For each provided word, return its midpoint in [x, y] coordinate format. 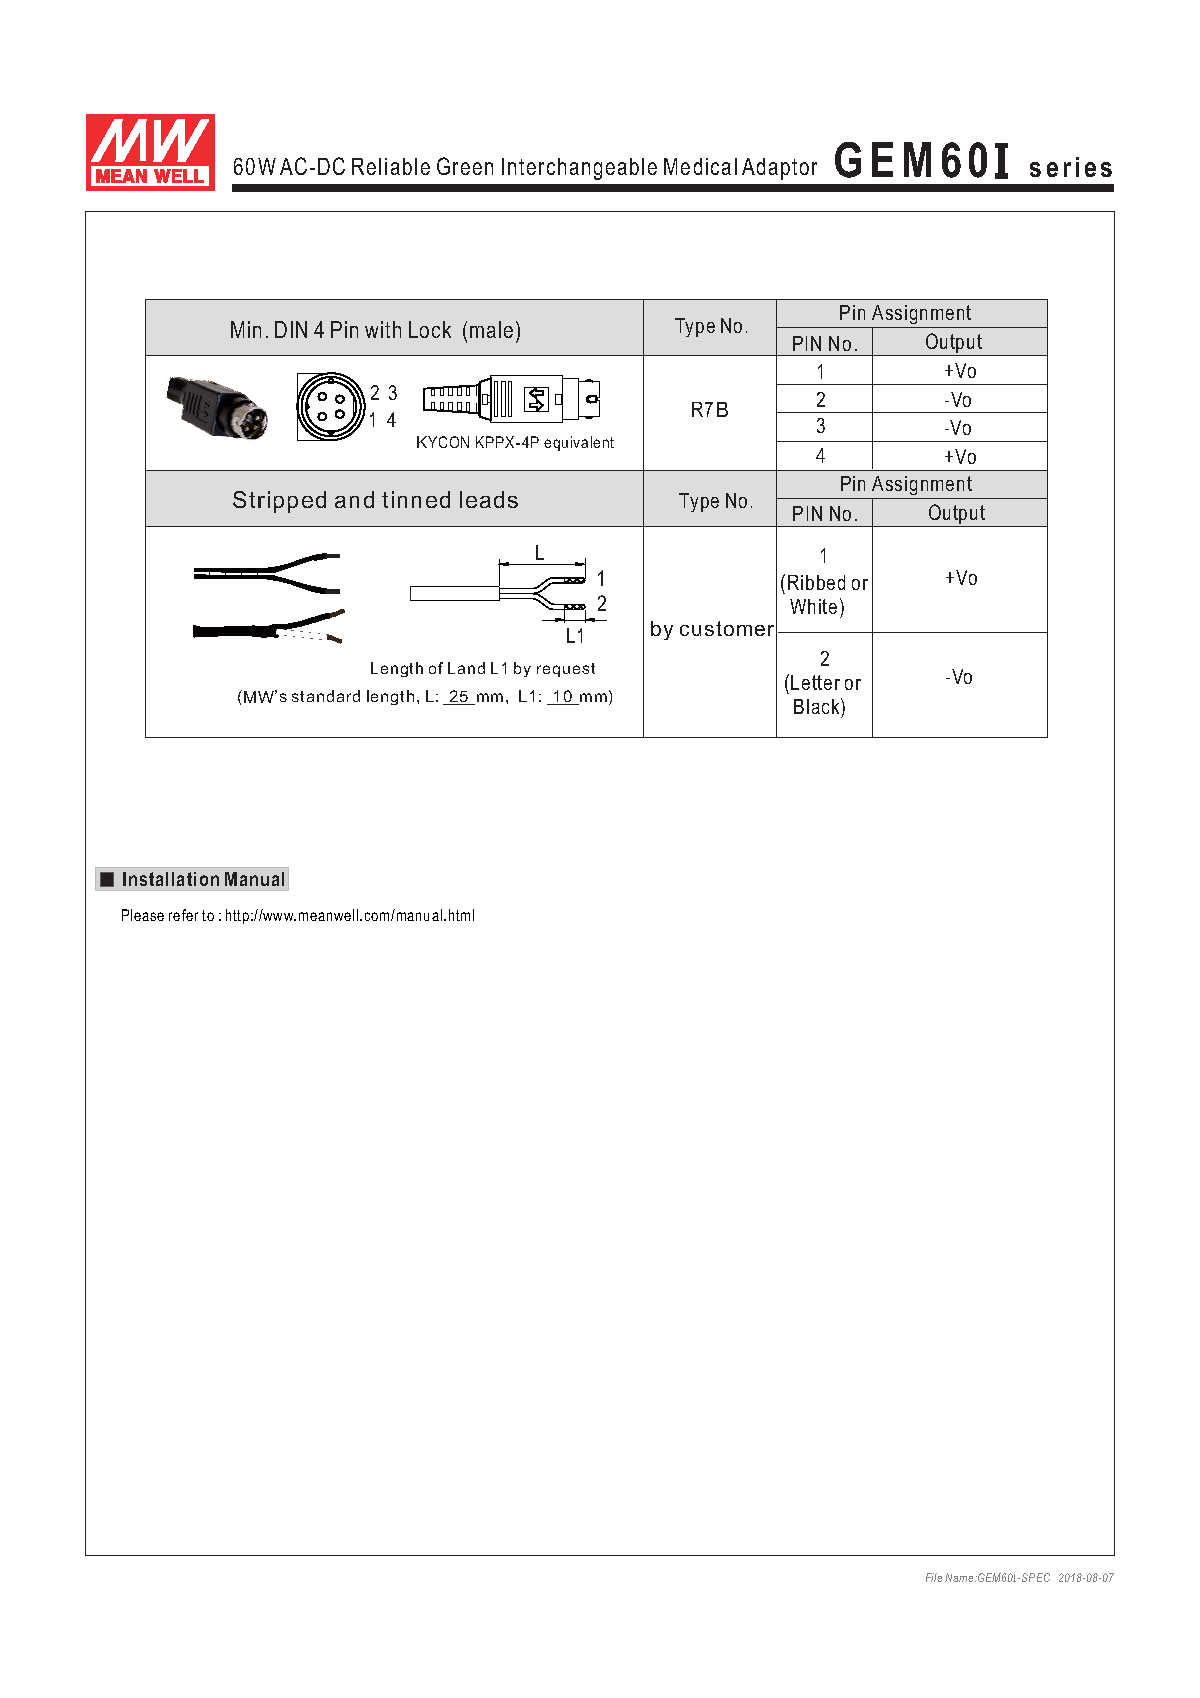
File [934, 1577]
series [1071, 167]
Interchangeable [579, 169]
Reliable [391, 166]
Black [818, 708]
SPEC [1036, 1577]
